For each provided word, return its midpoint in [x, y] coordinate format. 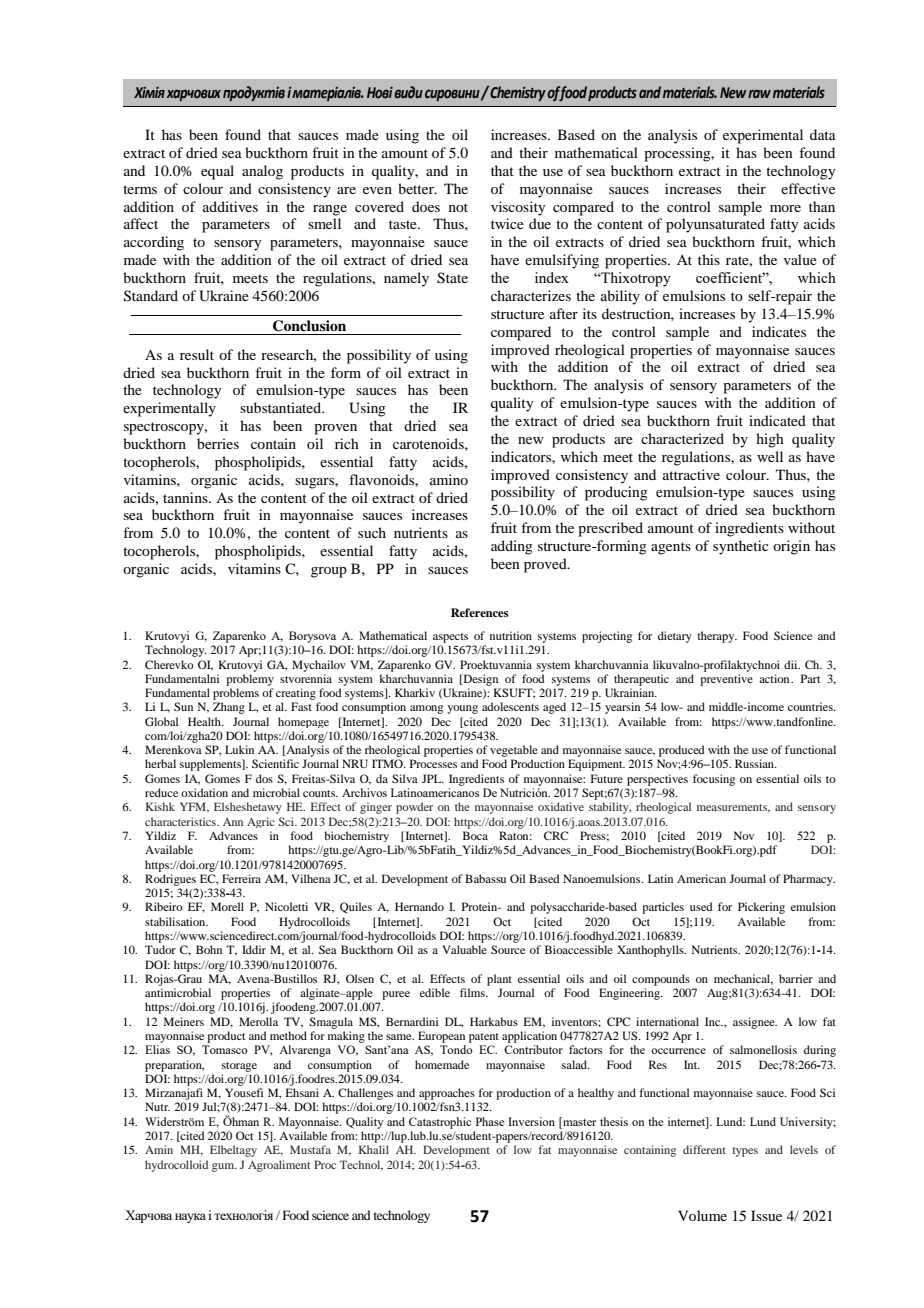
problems [236, 694]
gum [224, 1167]
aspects [450, 638]
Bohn [209, 949]
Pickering [761, 908]
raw [759, 93]
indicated [777, 420]
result [197, 354]
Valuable [464, 949]
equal [217, 172]
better [417, 188]
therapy [717, 637]
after [564, 313]
